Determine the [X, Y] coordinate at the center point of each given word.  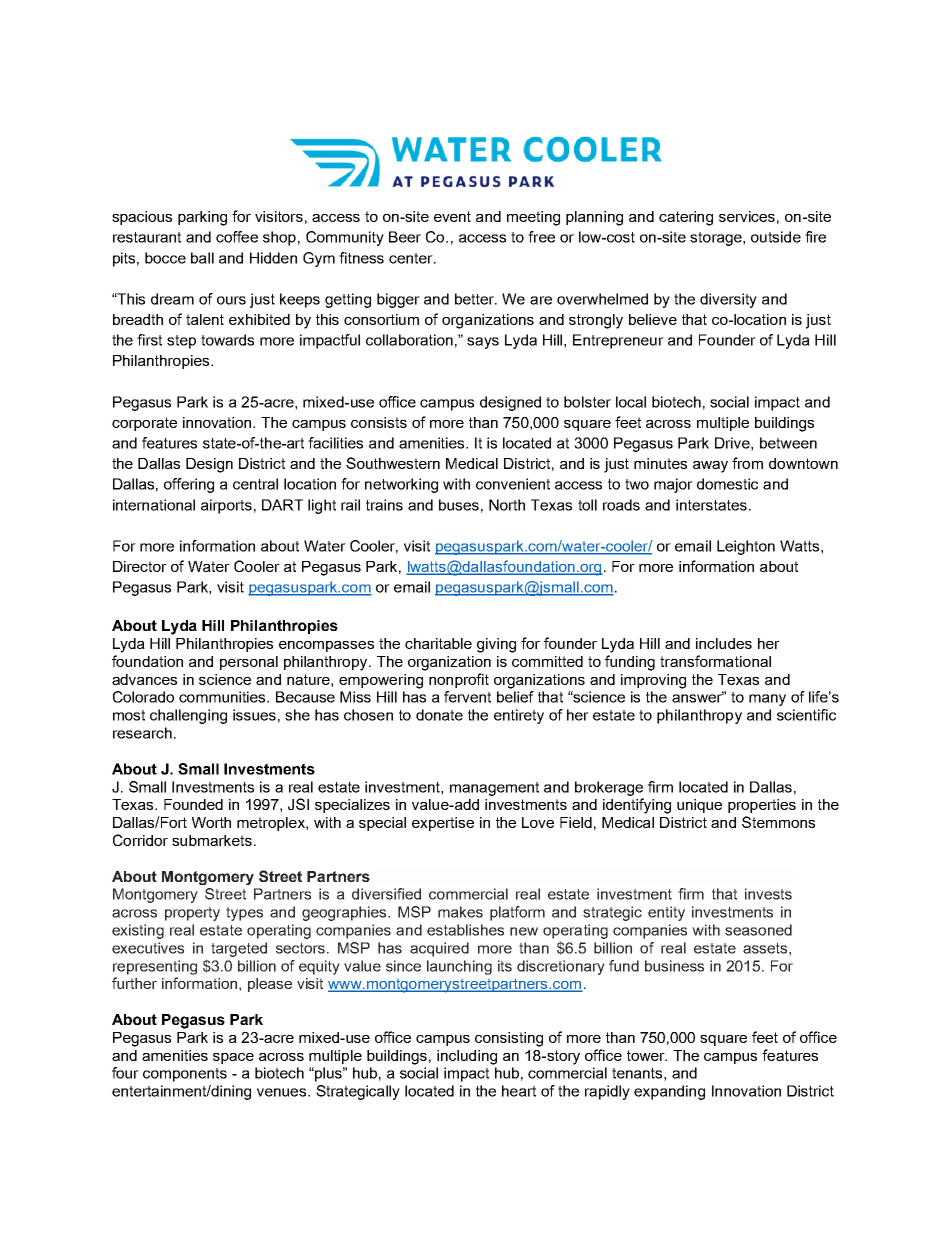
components [185, 1075]
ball [202, 258]
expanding [669, 1092]
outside [776, 237]
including [467, 1057]
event [452, 216]
